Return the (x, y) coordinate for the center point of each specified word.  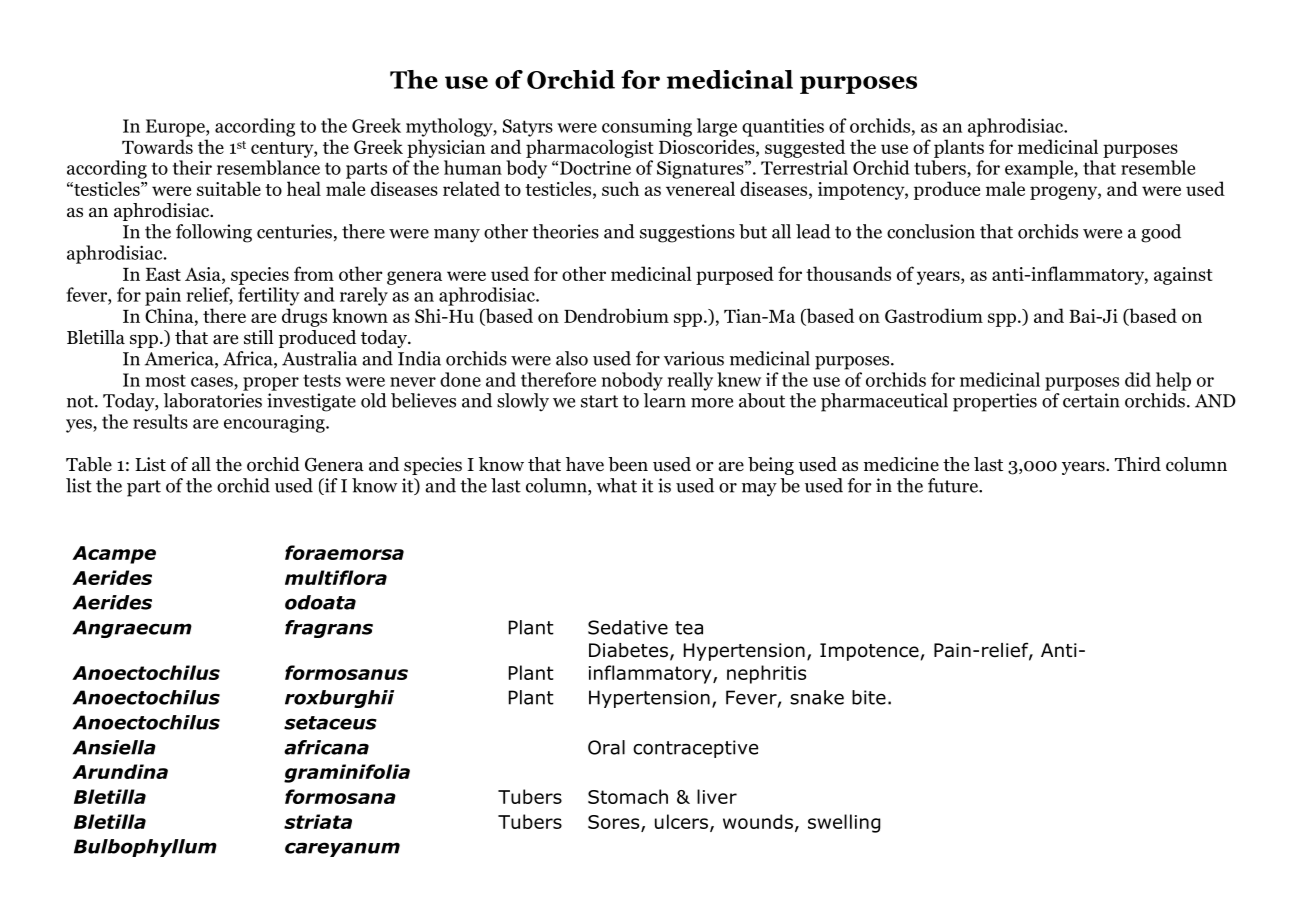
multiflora (336, 577)
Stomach (628, 796)
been (628, 464)
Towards (157, 146)
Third (1138, 464)
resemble (1158, 167)
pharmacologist (590, 148)
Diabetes (628, 650)
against (1183, 276)
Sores (615, 823)
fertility (269, 296)
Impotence (869, 652)
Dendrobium (616, 315)
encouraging (275, 424)
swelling (844, 823)
